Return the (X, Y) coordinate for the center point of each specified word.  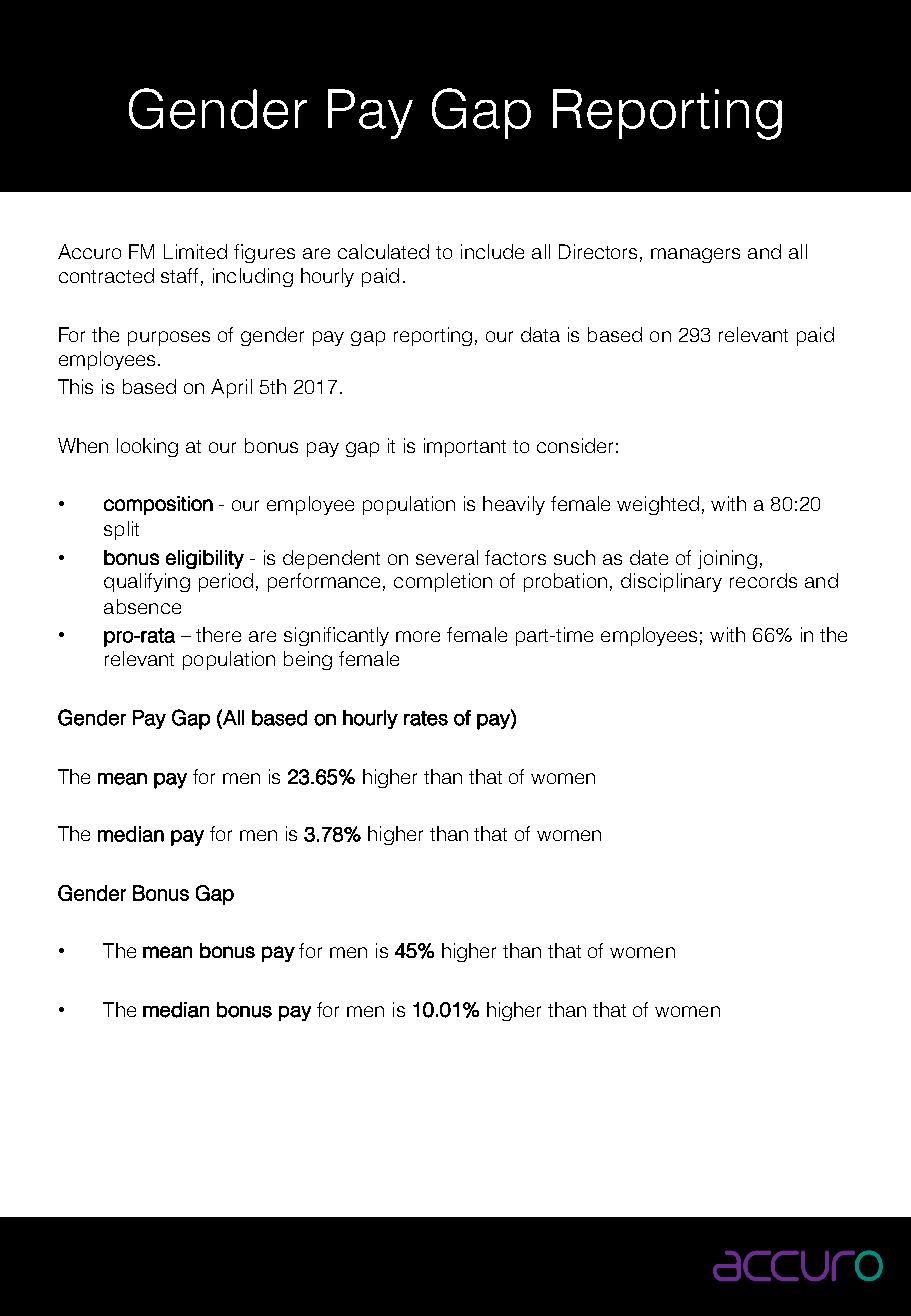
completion (443, 582)
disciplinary (671, 582)
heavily (514, 505)
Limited (195, 251)
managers (695, 255)
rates (426, 718)
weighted (658, 505)
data (540, 334)
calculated (383, 251)
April (231, 388)
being (308, 660)
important (465, 447)
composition (158, 505)
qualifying (147, 582)
